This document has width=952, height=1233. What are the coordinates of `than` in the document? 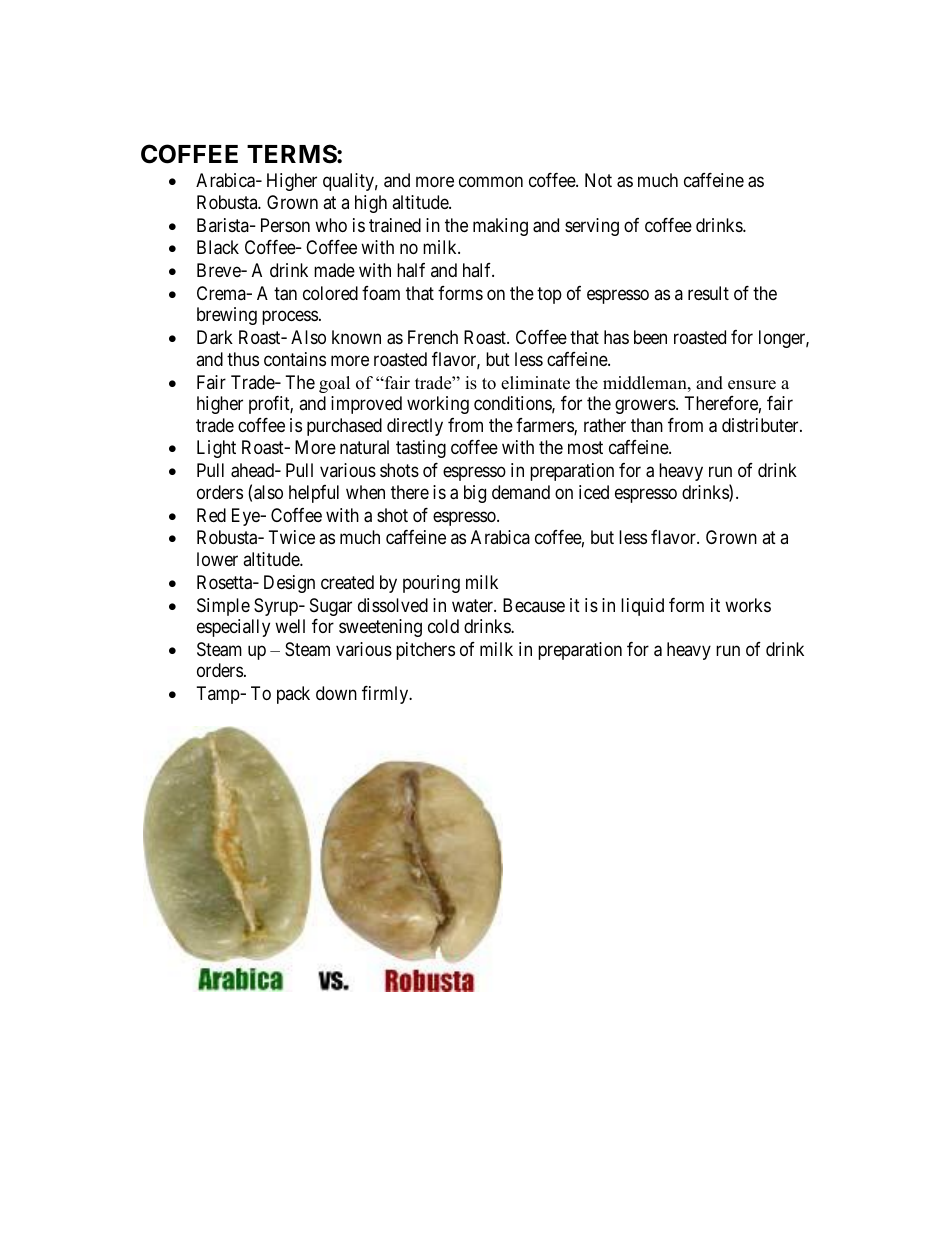 It's located at (647, 425).
